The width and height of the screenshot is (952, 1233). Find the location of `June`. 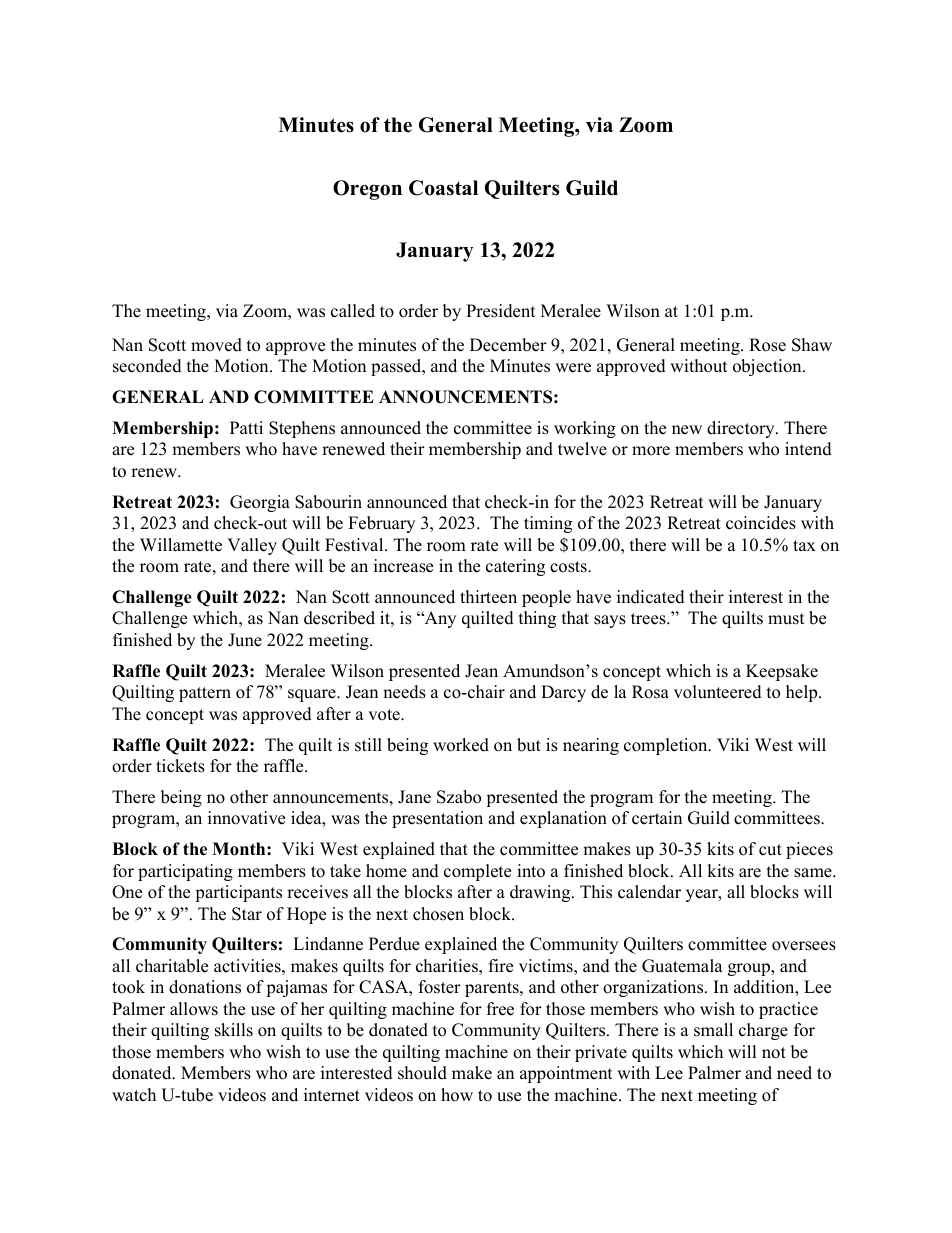

June is located at coordinates (245, 640).
